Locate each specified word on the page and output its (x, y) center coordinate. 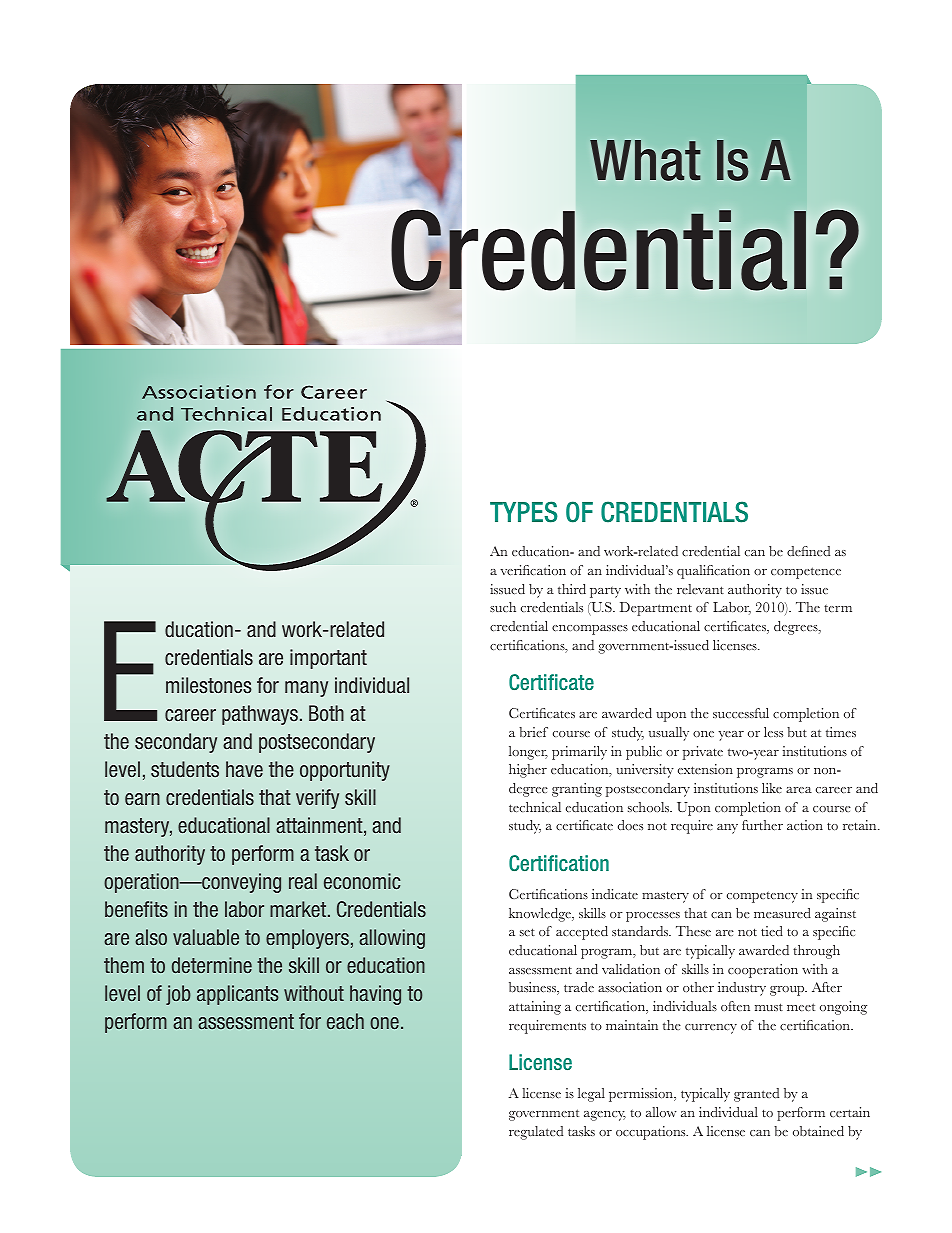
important (328, 659)
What (645, 160)
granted (756, 1095)
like (772, 788)
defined (808, 551)
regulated (536, 1133)
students (185, 769)
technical (535, 807)
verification (533, 570)
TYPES (524, 512)
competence (806, 573)
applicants (237, 995)
